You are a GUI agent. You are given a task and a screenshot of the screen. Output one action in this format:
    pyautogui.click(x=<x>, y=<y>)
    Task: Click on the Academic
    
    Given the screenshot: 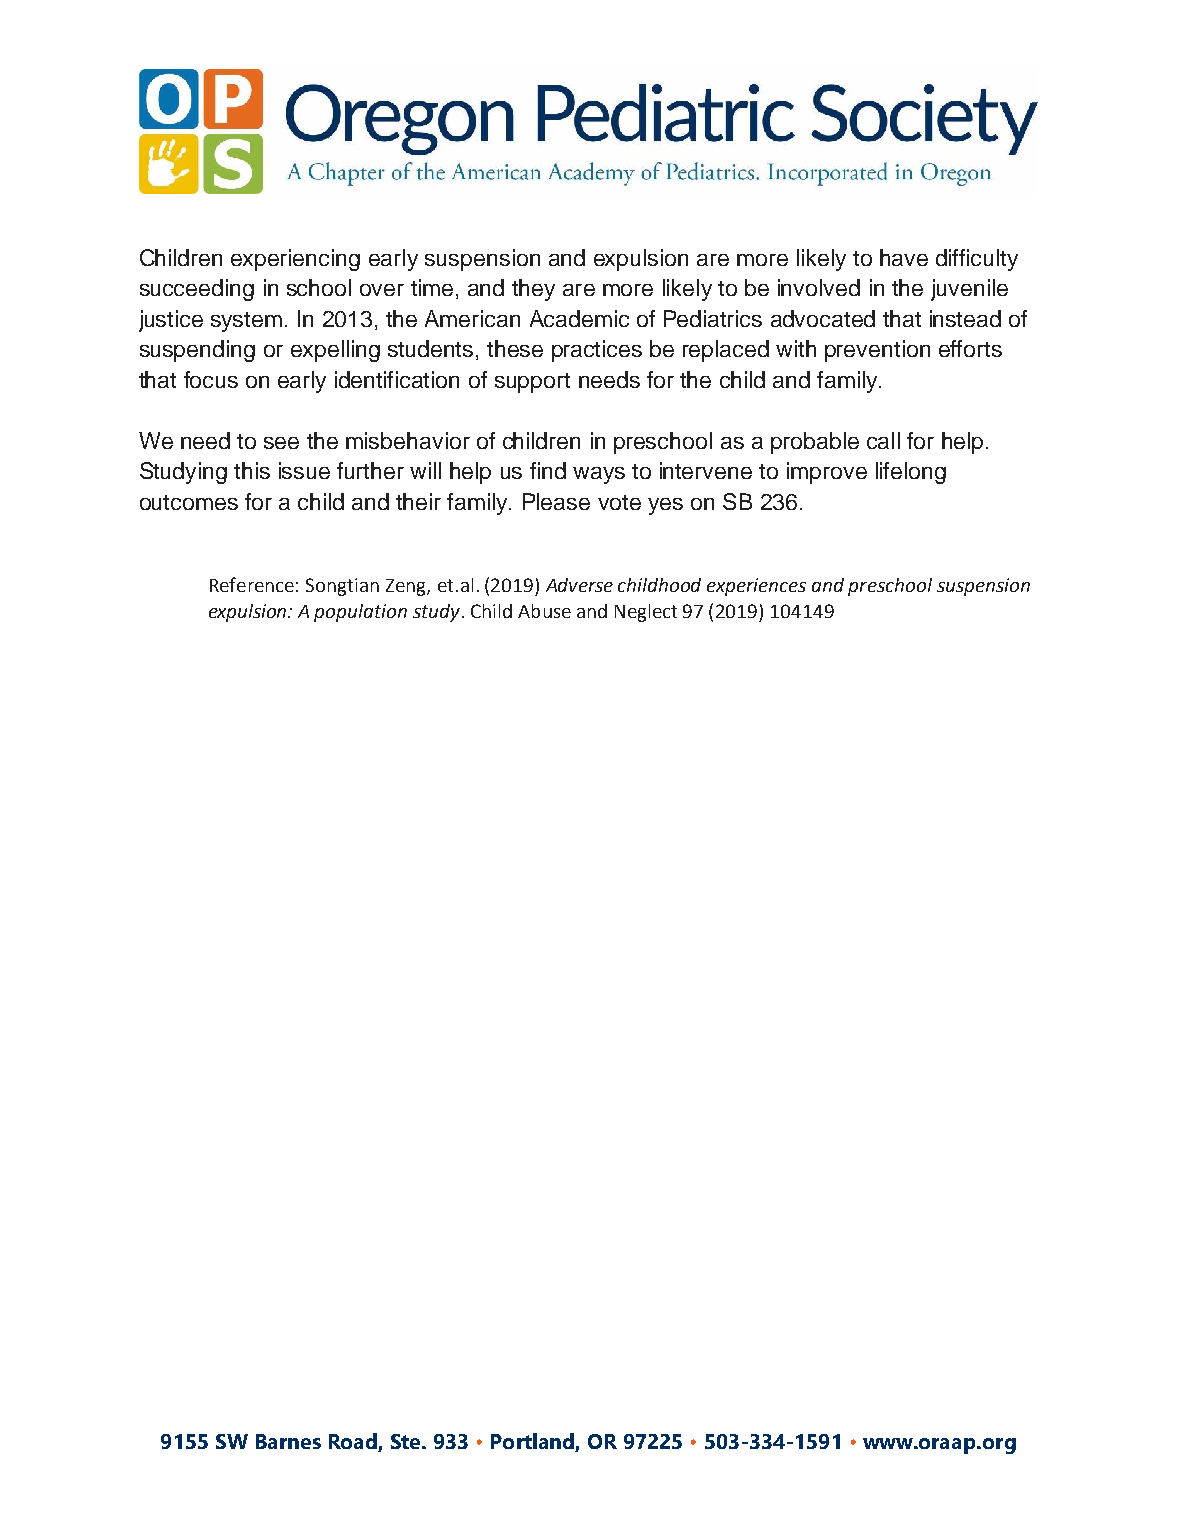 What is the action you would take?
    pyautogui.click(x=579, y=318)
